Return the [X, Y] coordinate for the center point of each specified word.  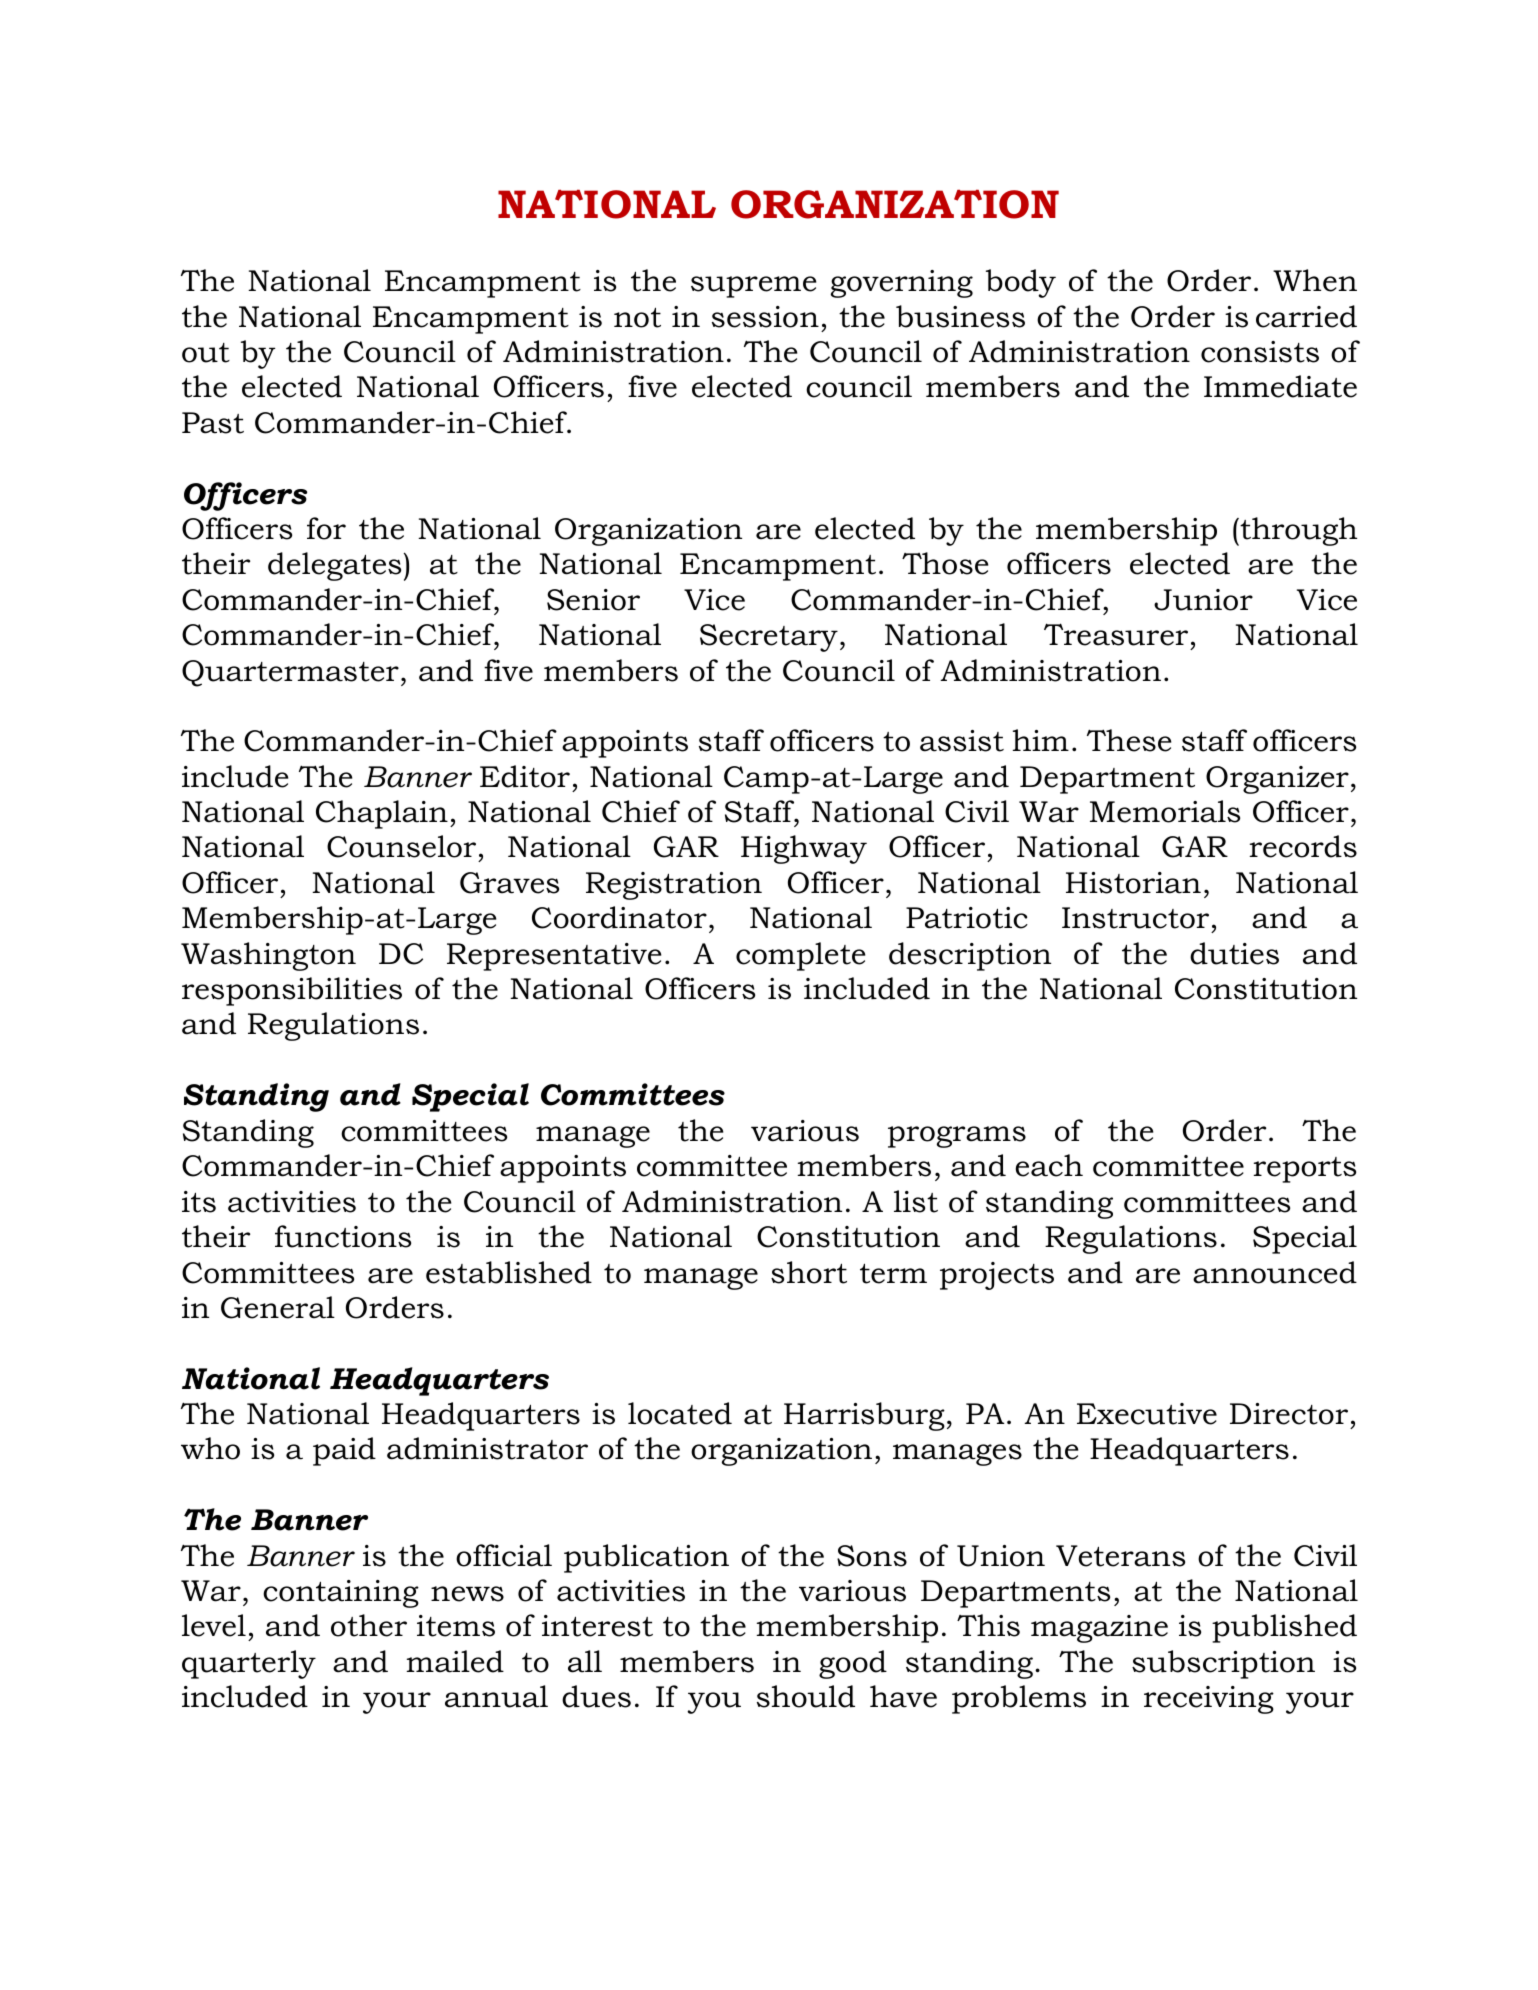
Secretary [769, 638]
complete [800, 956]
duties [1234, 953]
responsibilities [292, 991]
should [806, 1696]
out [206, 353]
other [369, 1625]
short [809, 1272]
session [765, 317]
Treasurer [1116, 634]
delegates [334, 566]
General [278, 1307]
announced [1275, 1272]
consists [1260, 352]
